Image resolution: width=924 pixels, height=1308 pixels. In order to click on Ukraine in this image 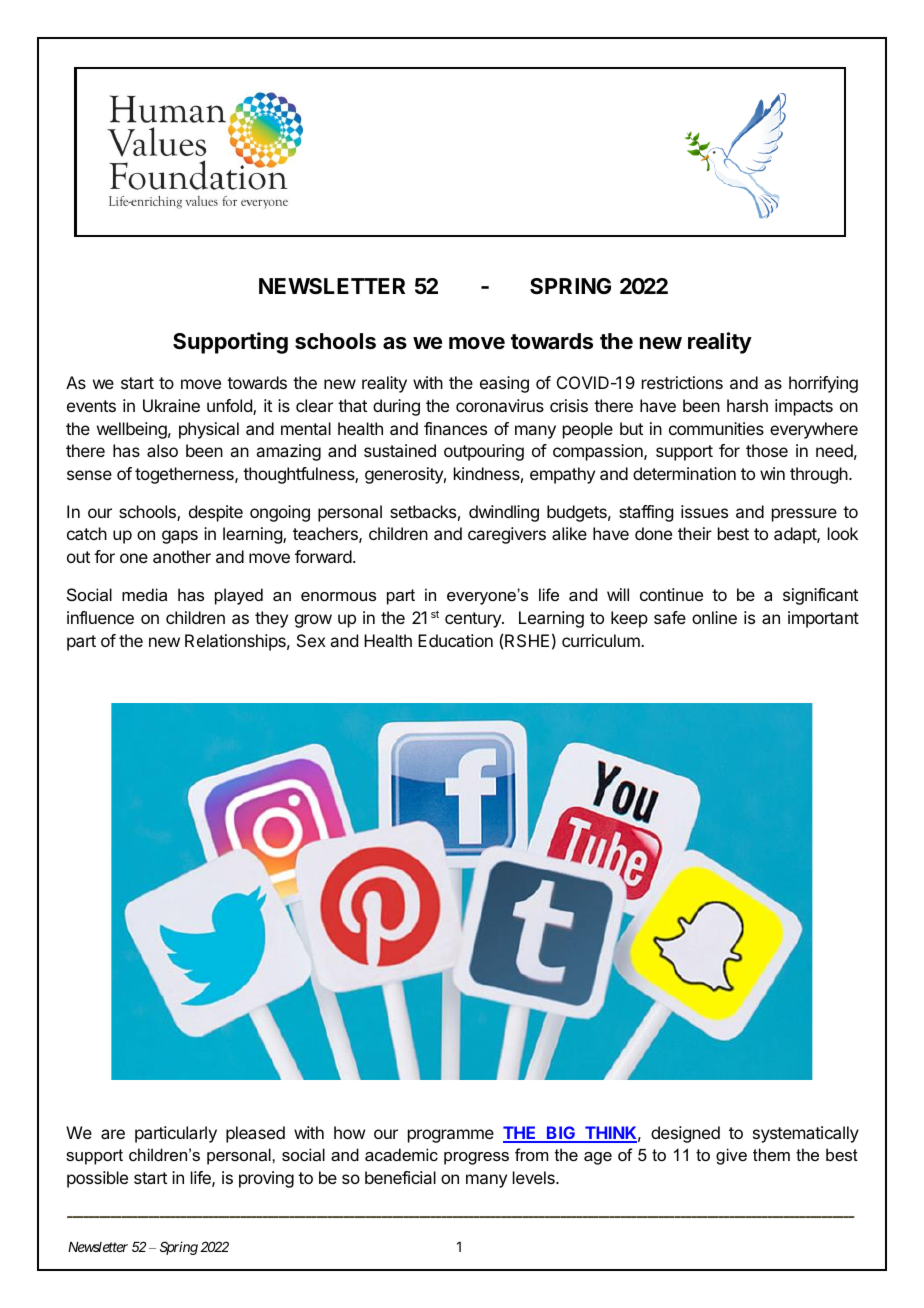, I will do `click(171, 405)`.
